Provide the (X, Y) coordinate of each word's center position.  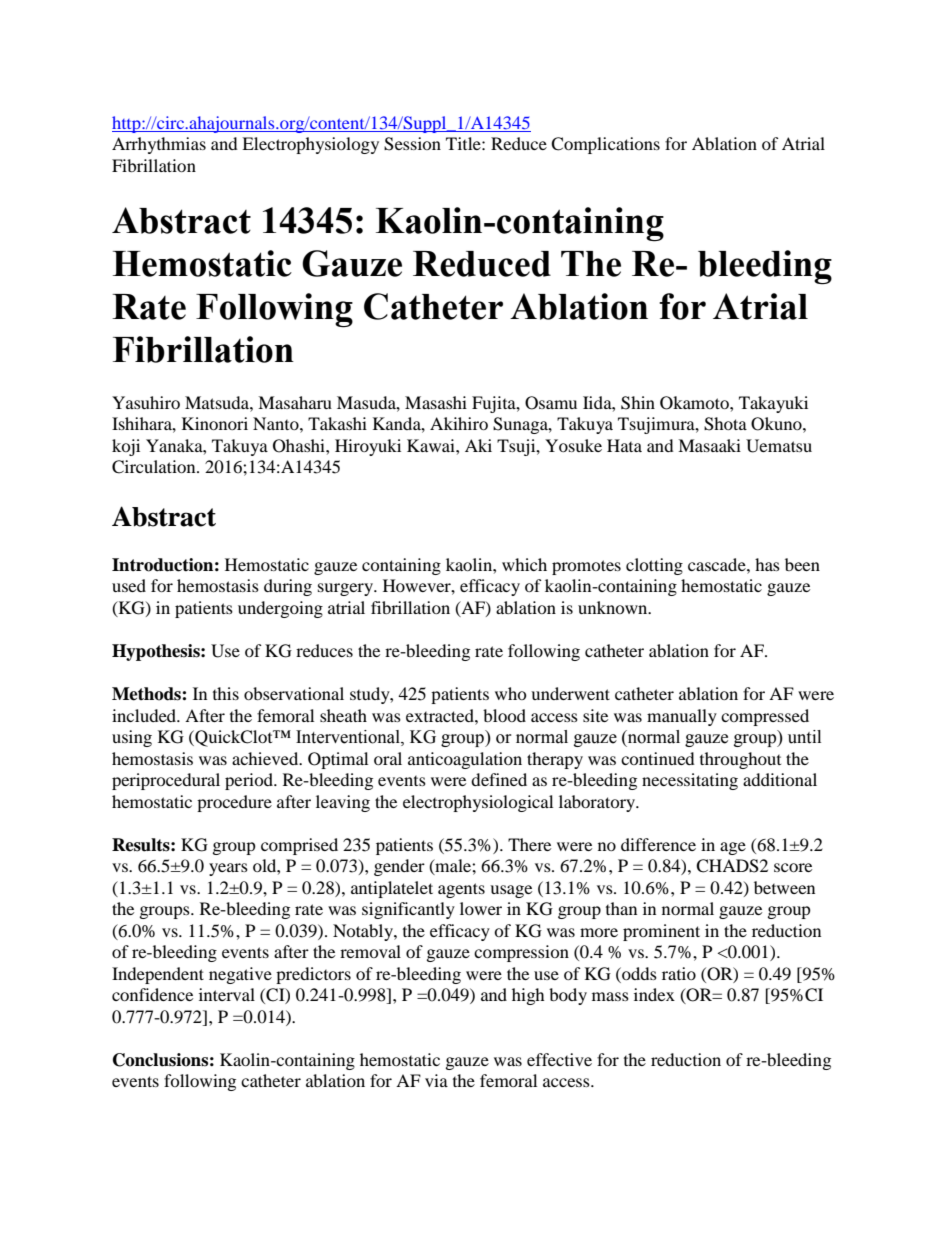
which (524, 564)
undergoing (280, 609)
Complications (605, 145)
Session (412, 144)
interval (227, 994)
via (436, 1080)
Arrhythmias (159, 145)
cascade (718, 564)
